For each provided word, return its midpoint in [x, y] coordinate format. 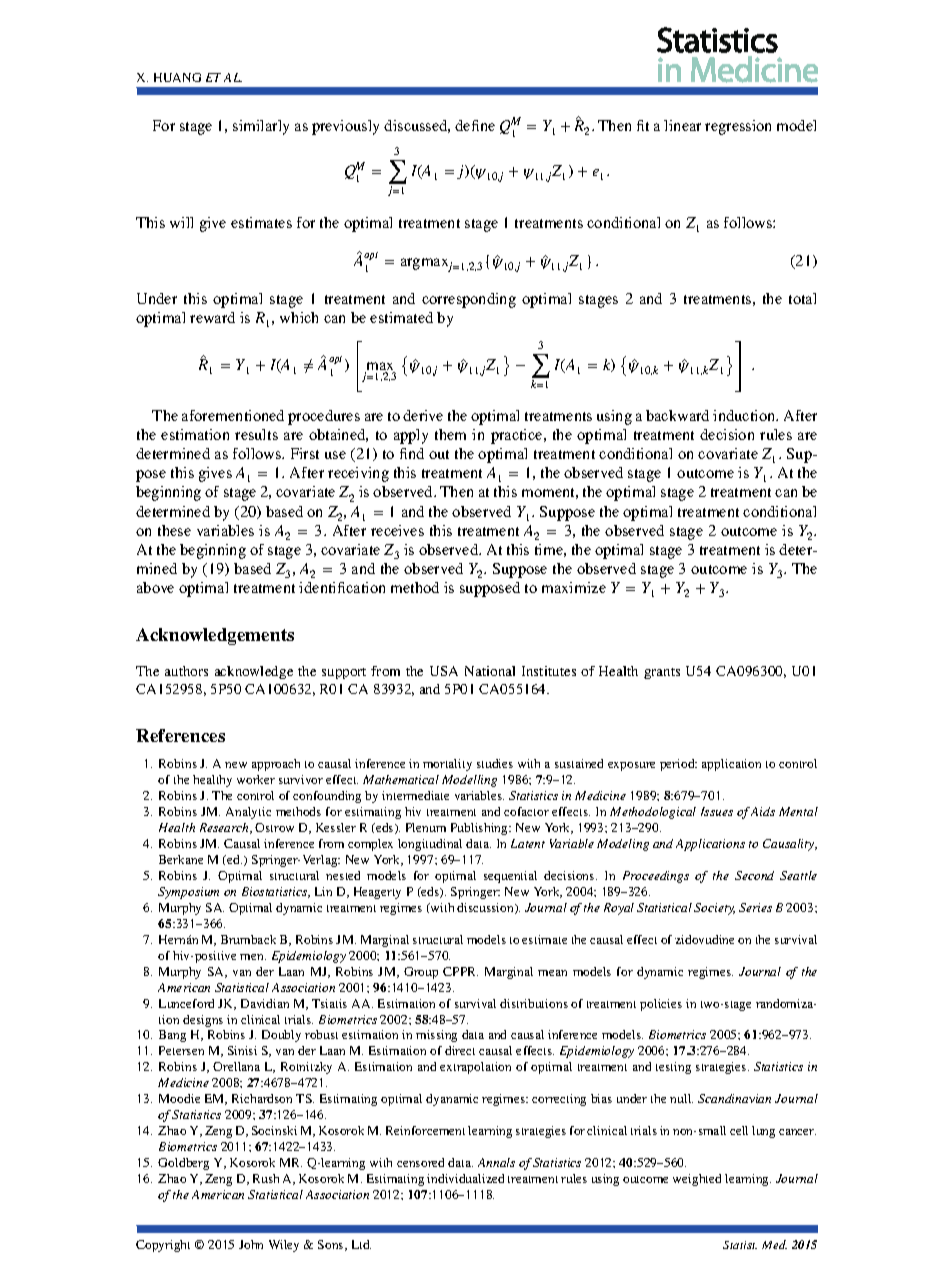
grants [662, 673]
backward [677, 415]
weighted [697, 1180]
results [256, 434]
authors [186, 671]
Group [421, 973]
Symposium [188, 893]
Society [714, 909]
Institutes [549, 671]
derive [423, 415]
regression [738, 127]
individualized [465, 1178]
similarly [261, 127]
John [251, 1244]
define [475, 125]
